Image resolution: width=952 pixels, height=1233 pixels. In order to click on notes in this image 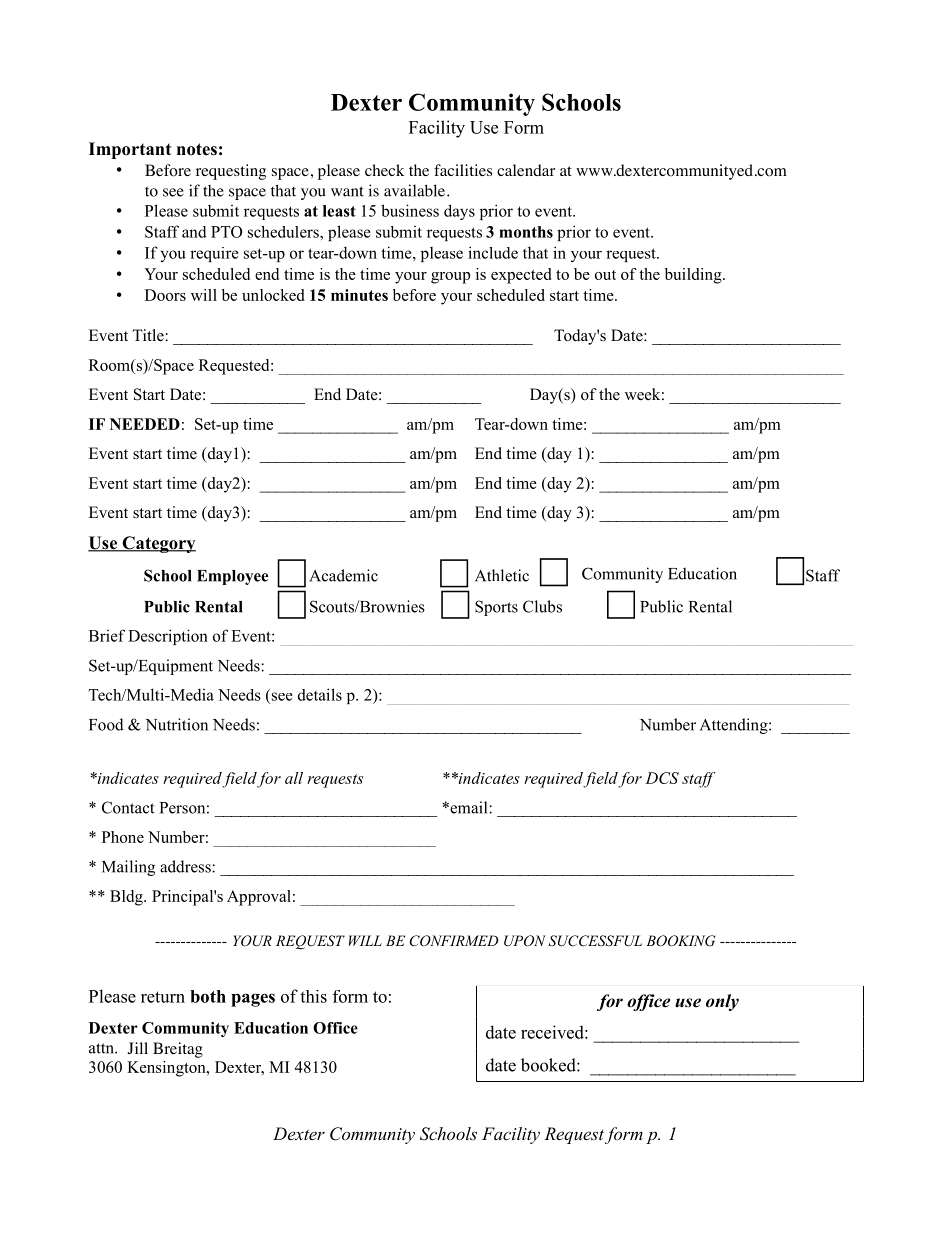, I will do `click(197, 149)`.
